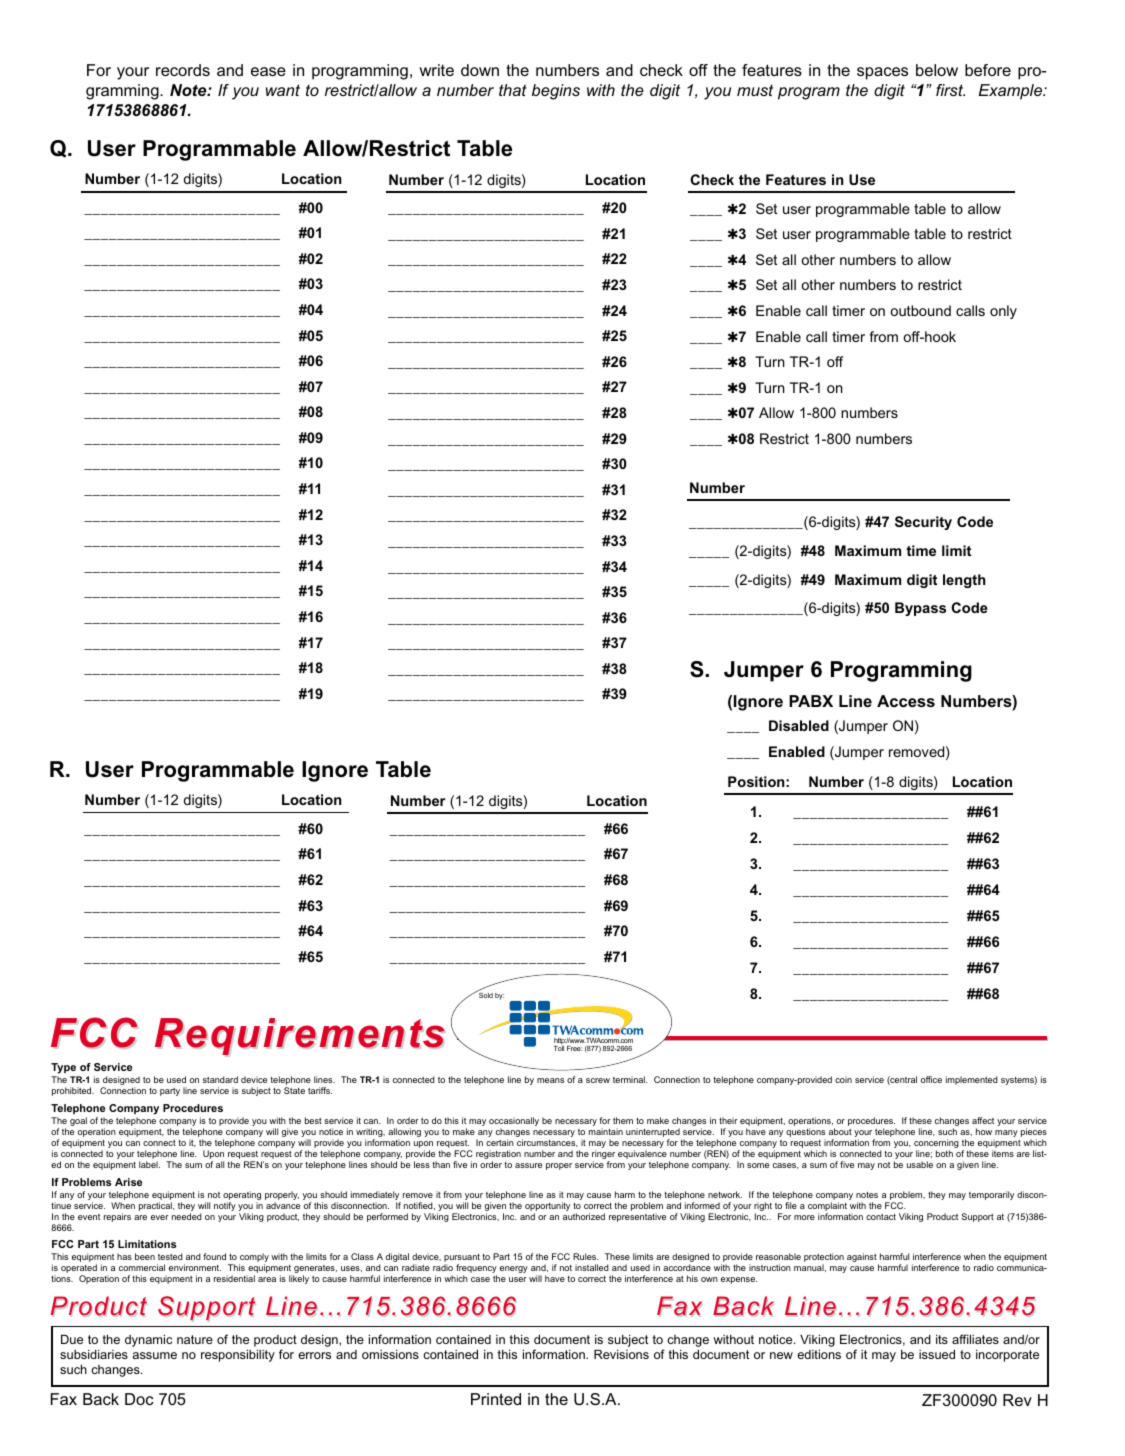 The height and width of the screenshot is (1456, 1125). What do you see at coordinates (183, 70) in the screenshot?
I see `records` at bounding box center [183, 70].
